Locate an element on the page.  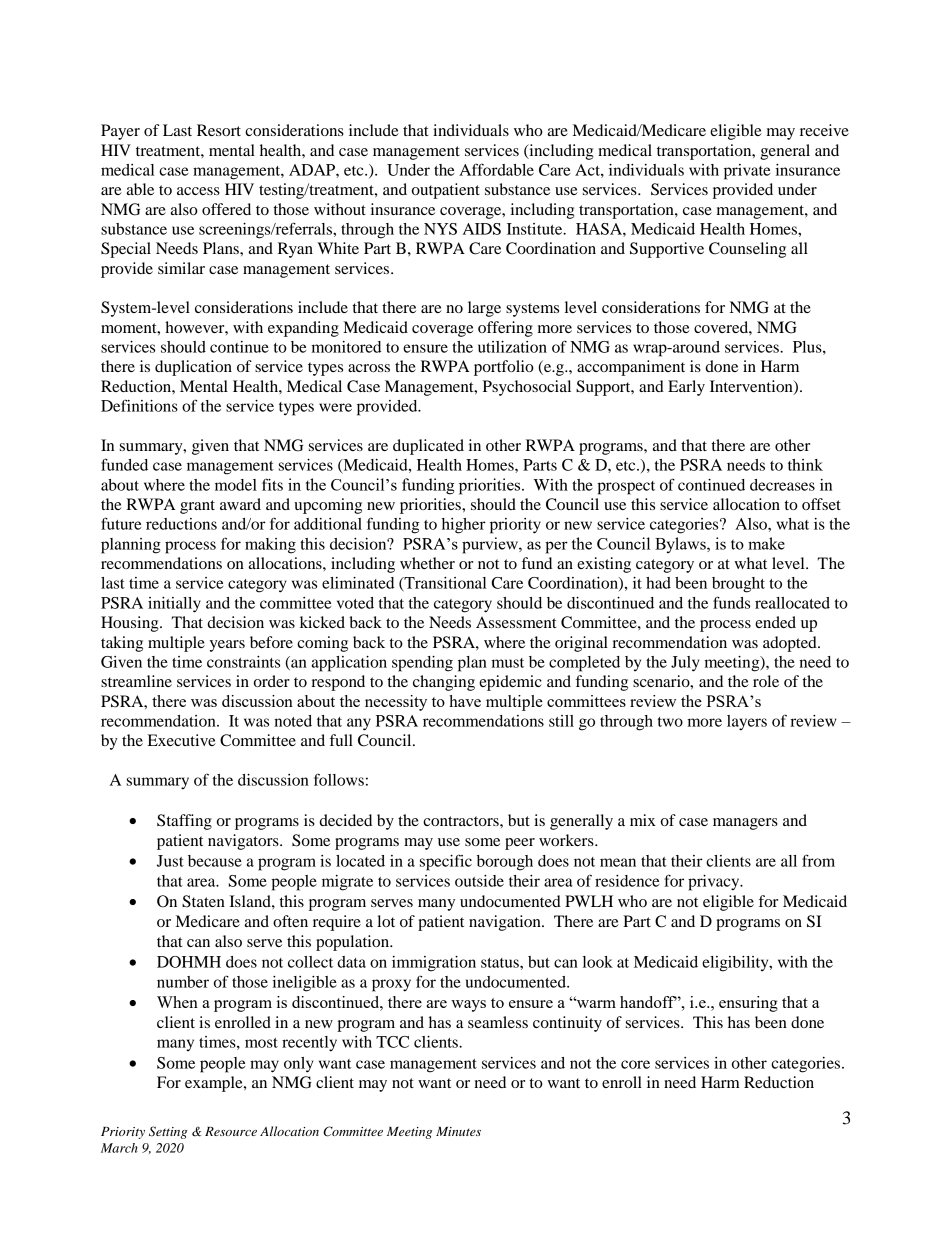
private is located at coordinates (747, 172).
